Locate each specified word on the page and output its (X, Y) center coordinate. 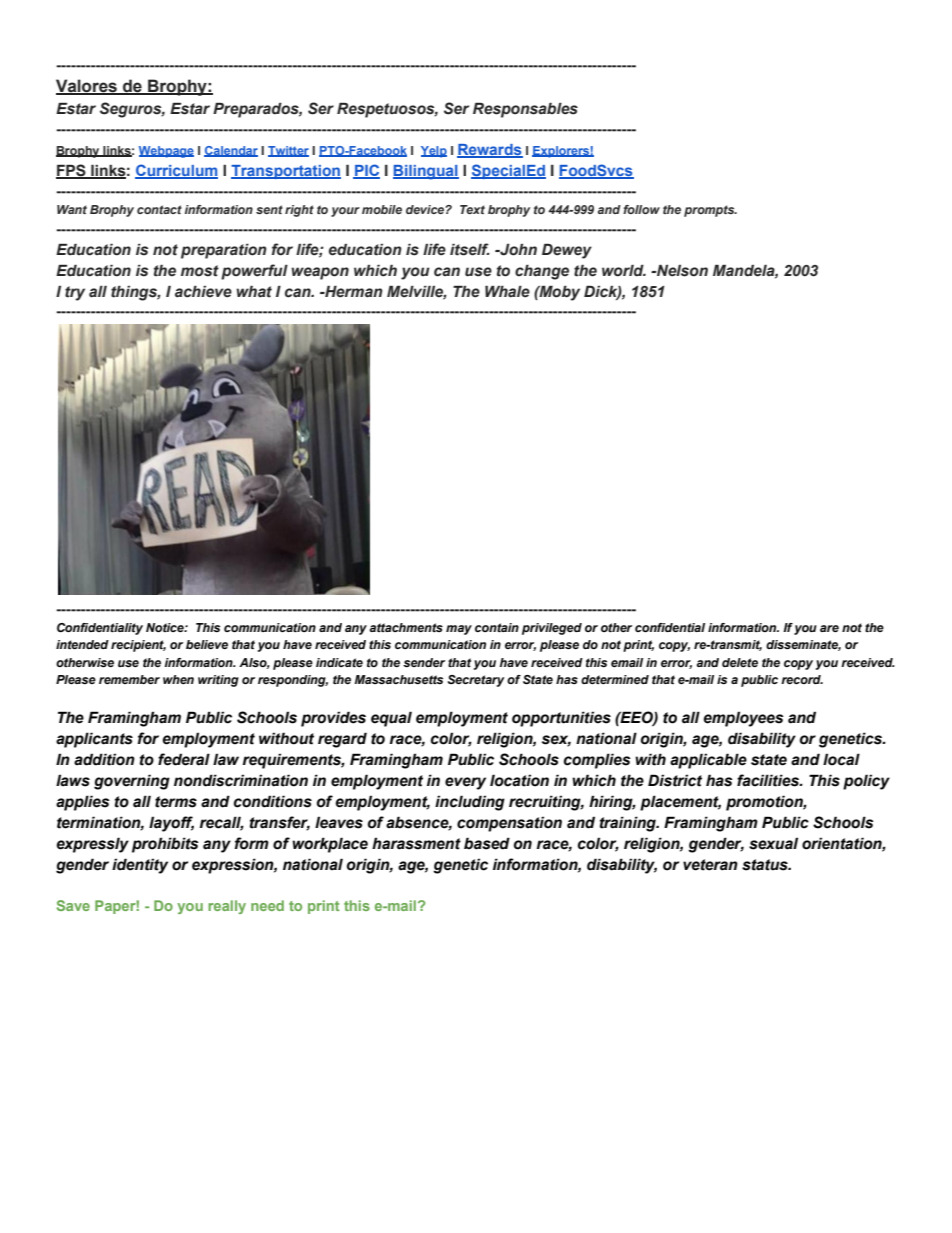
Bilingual (426, 172)
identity (140, 866)
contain (497, 627)
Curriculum (176, 171)
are (829, 628)
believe (207, 644)
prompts (710, 211)
